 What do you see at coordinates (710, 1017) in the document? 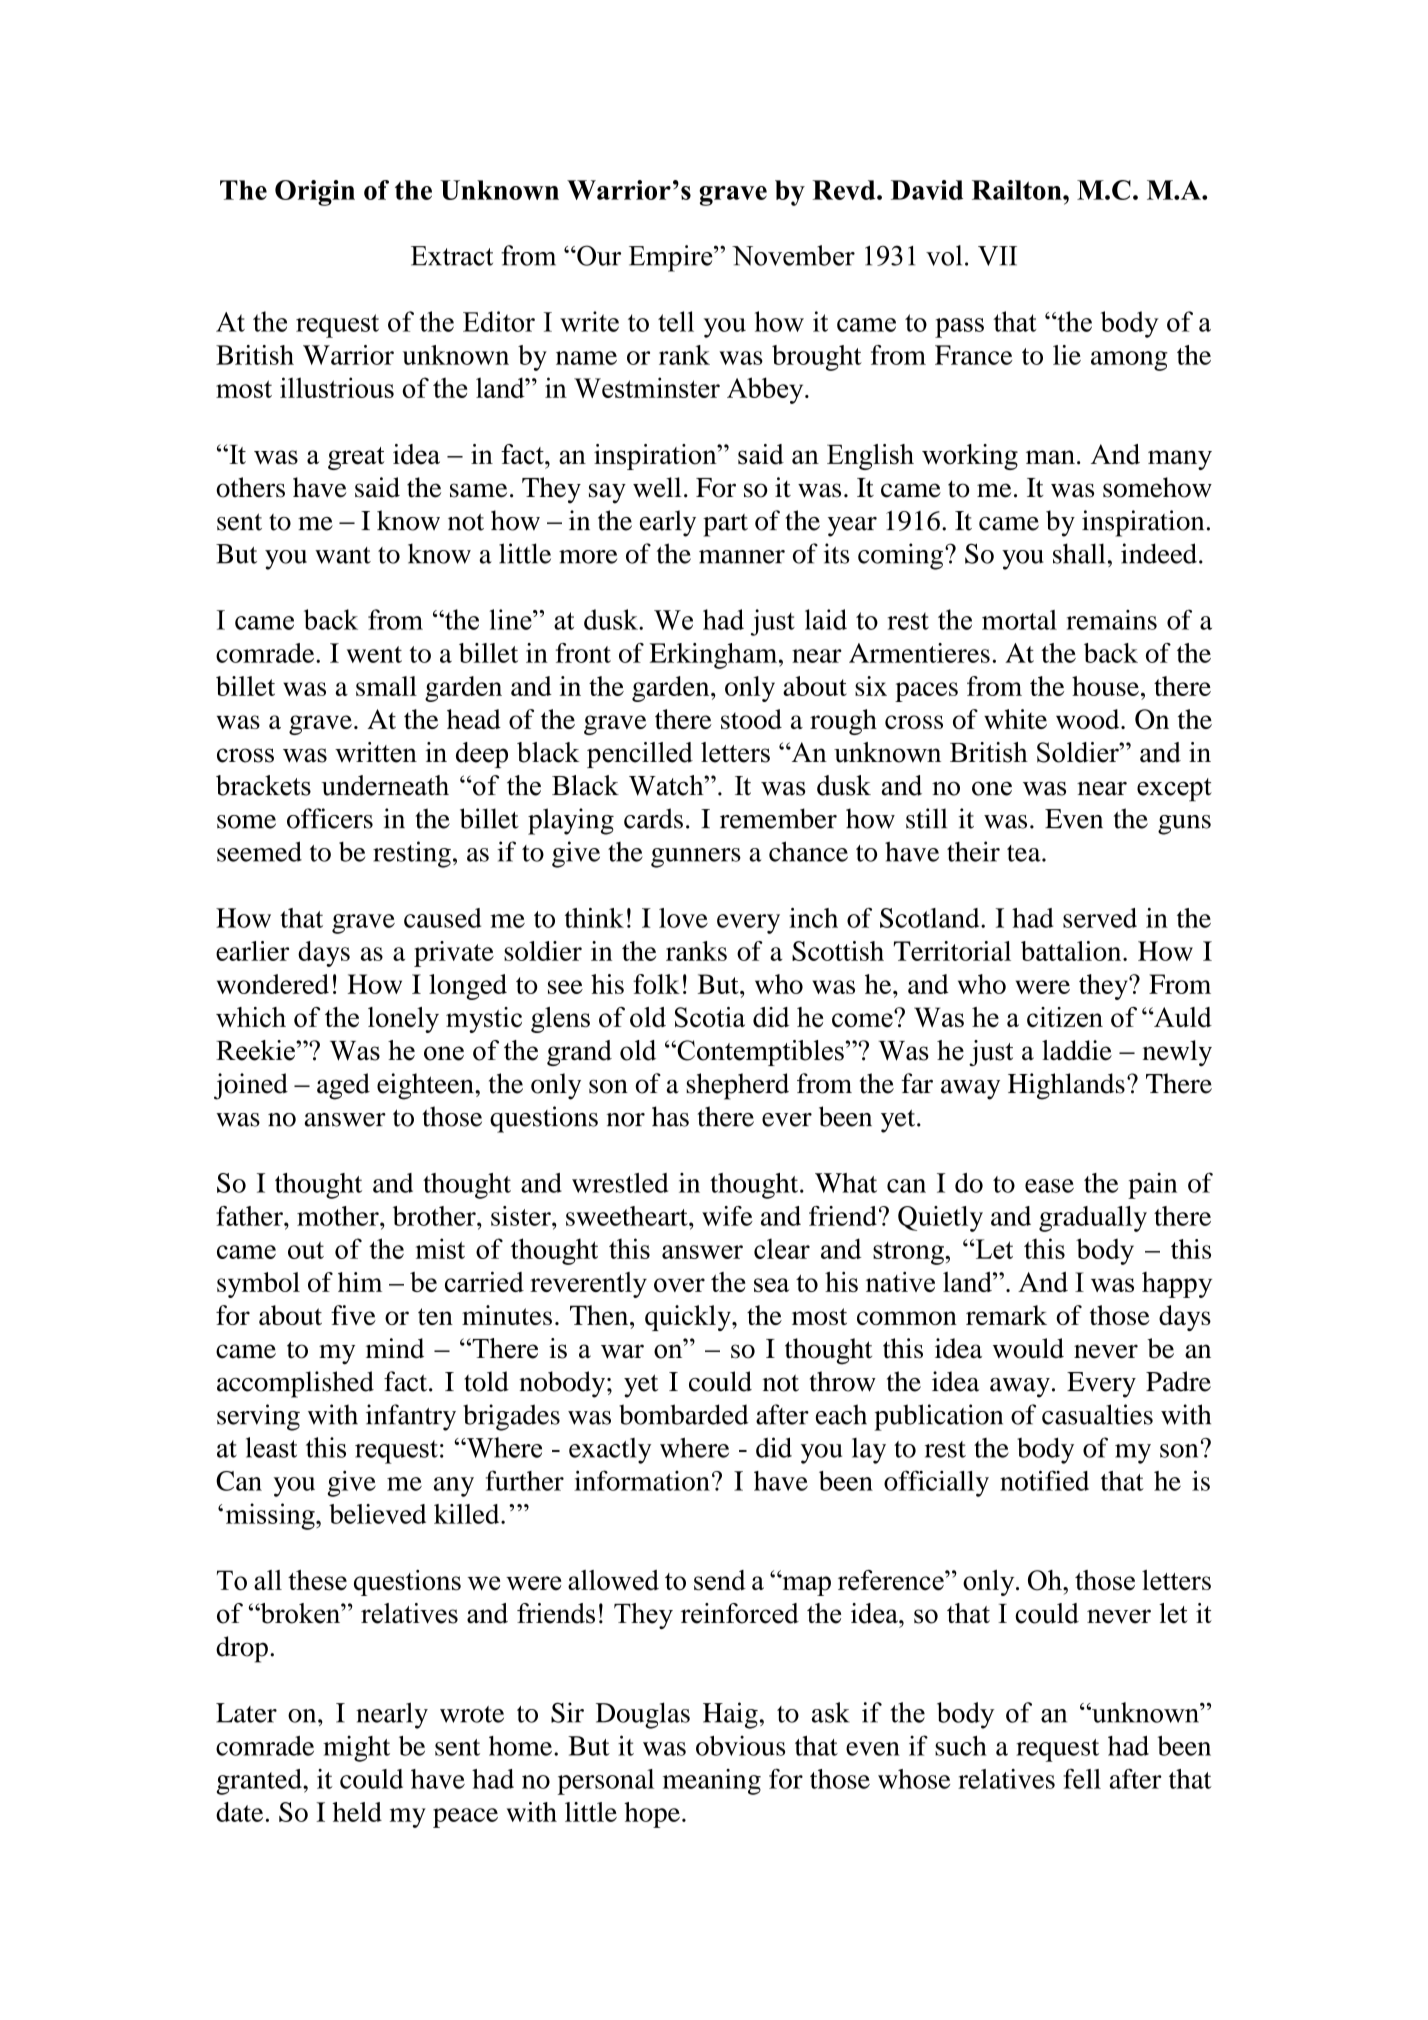
I see `Scotia` at bounding box center [710, 1017].
